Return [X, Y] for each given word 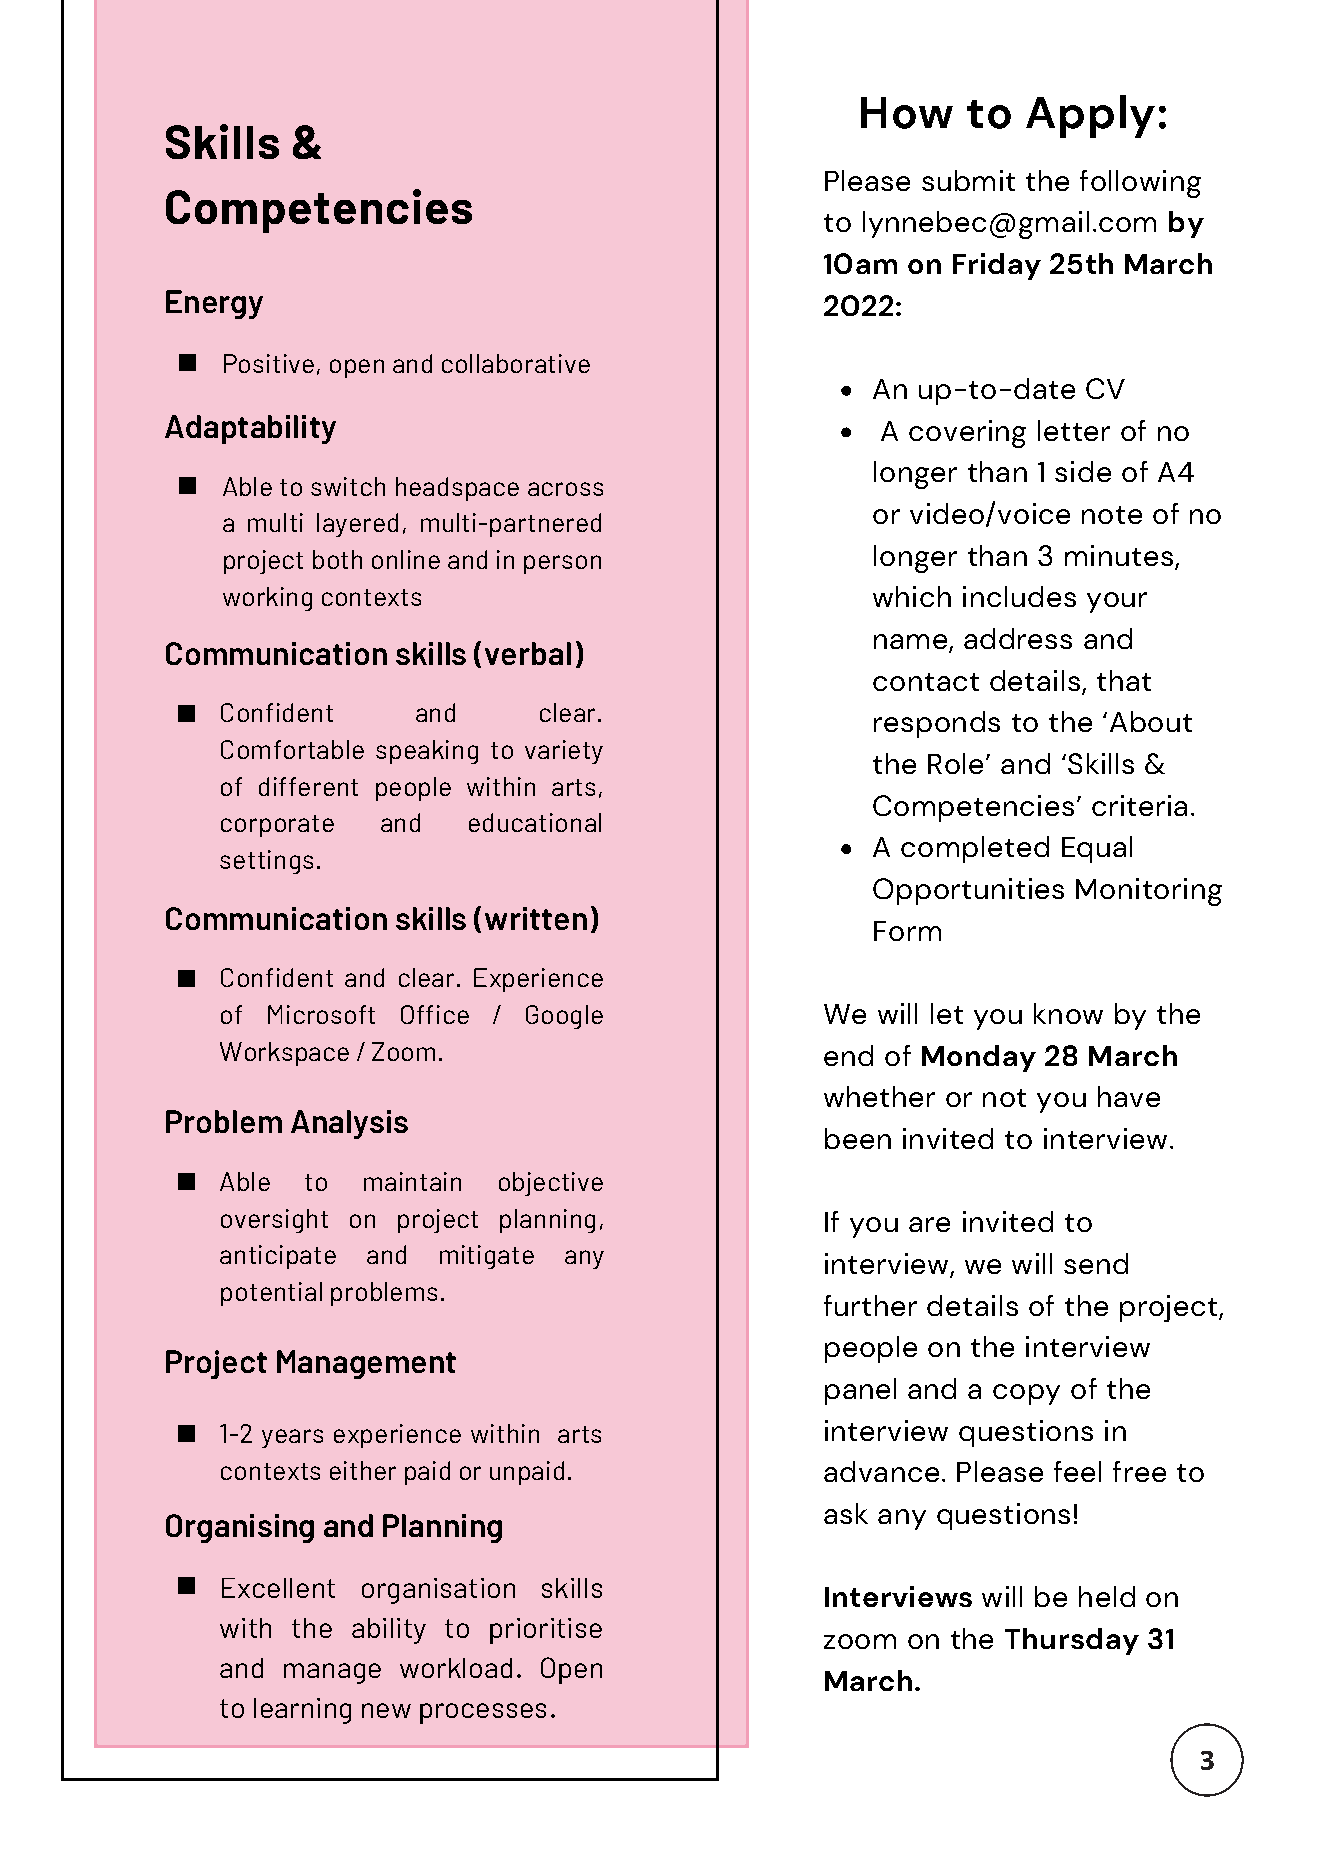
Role [955, 763]
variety [564, 752]
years [292, 1438]
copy [1026, 1394]
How [907, 113]
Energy [214, 304]
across [565, 489]
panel [860, 1391]
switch [348, 486]
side [1083, 471]
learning [302, 1711]
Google [564, 1017]
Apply [1090, 116]
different [308, 786]
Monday [979, 1058]
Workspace [284, 1054]
